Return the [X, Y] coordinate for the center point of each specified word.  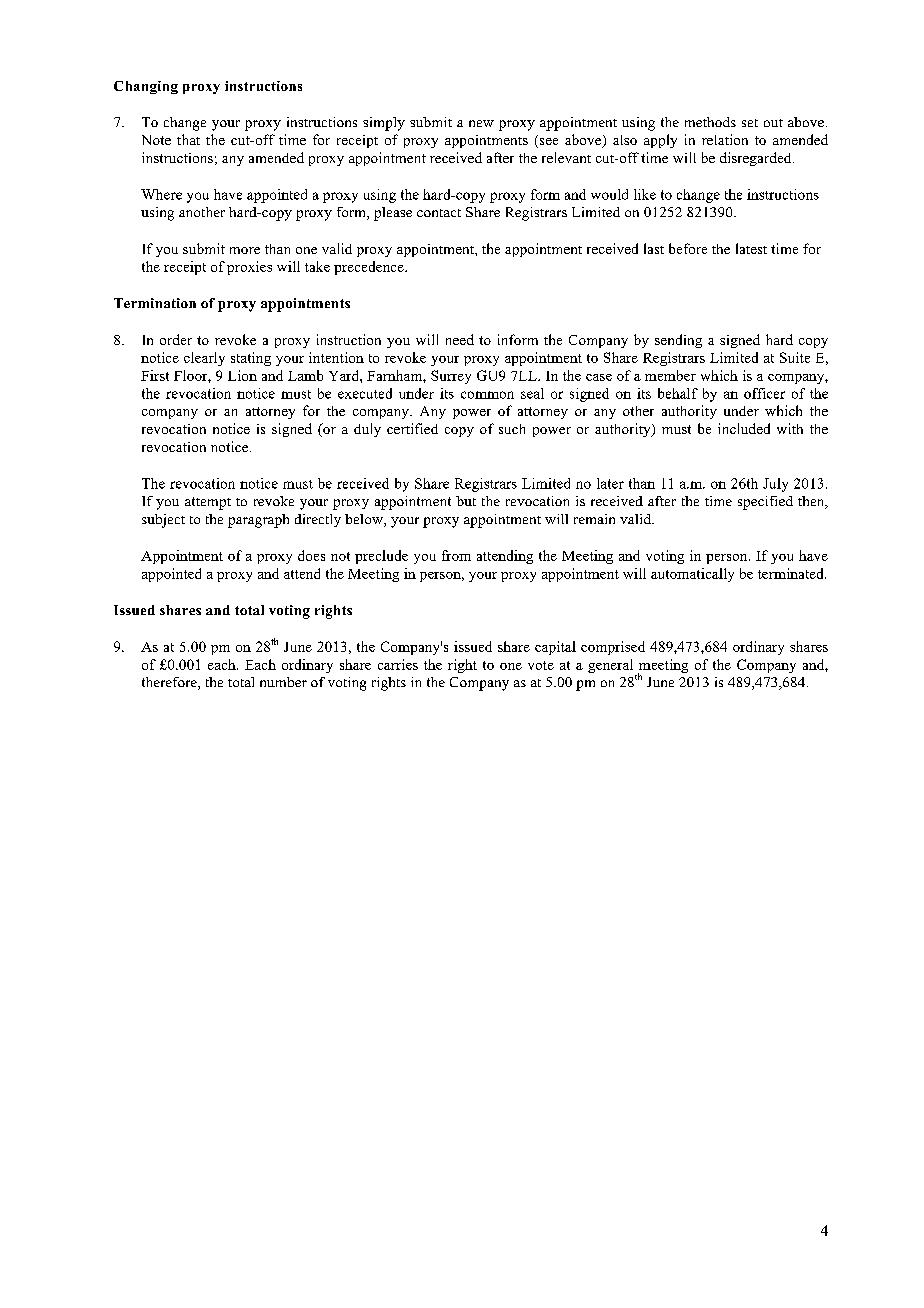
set [750, 123]
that [188, 139]
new [481, 123]
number [283, 682]
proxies [249, 268]
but [466, 501]
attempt [208, 503]
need [460, 339]
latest [751, 248]
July [775, 485]
